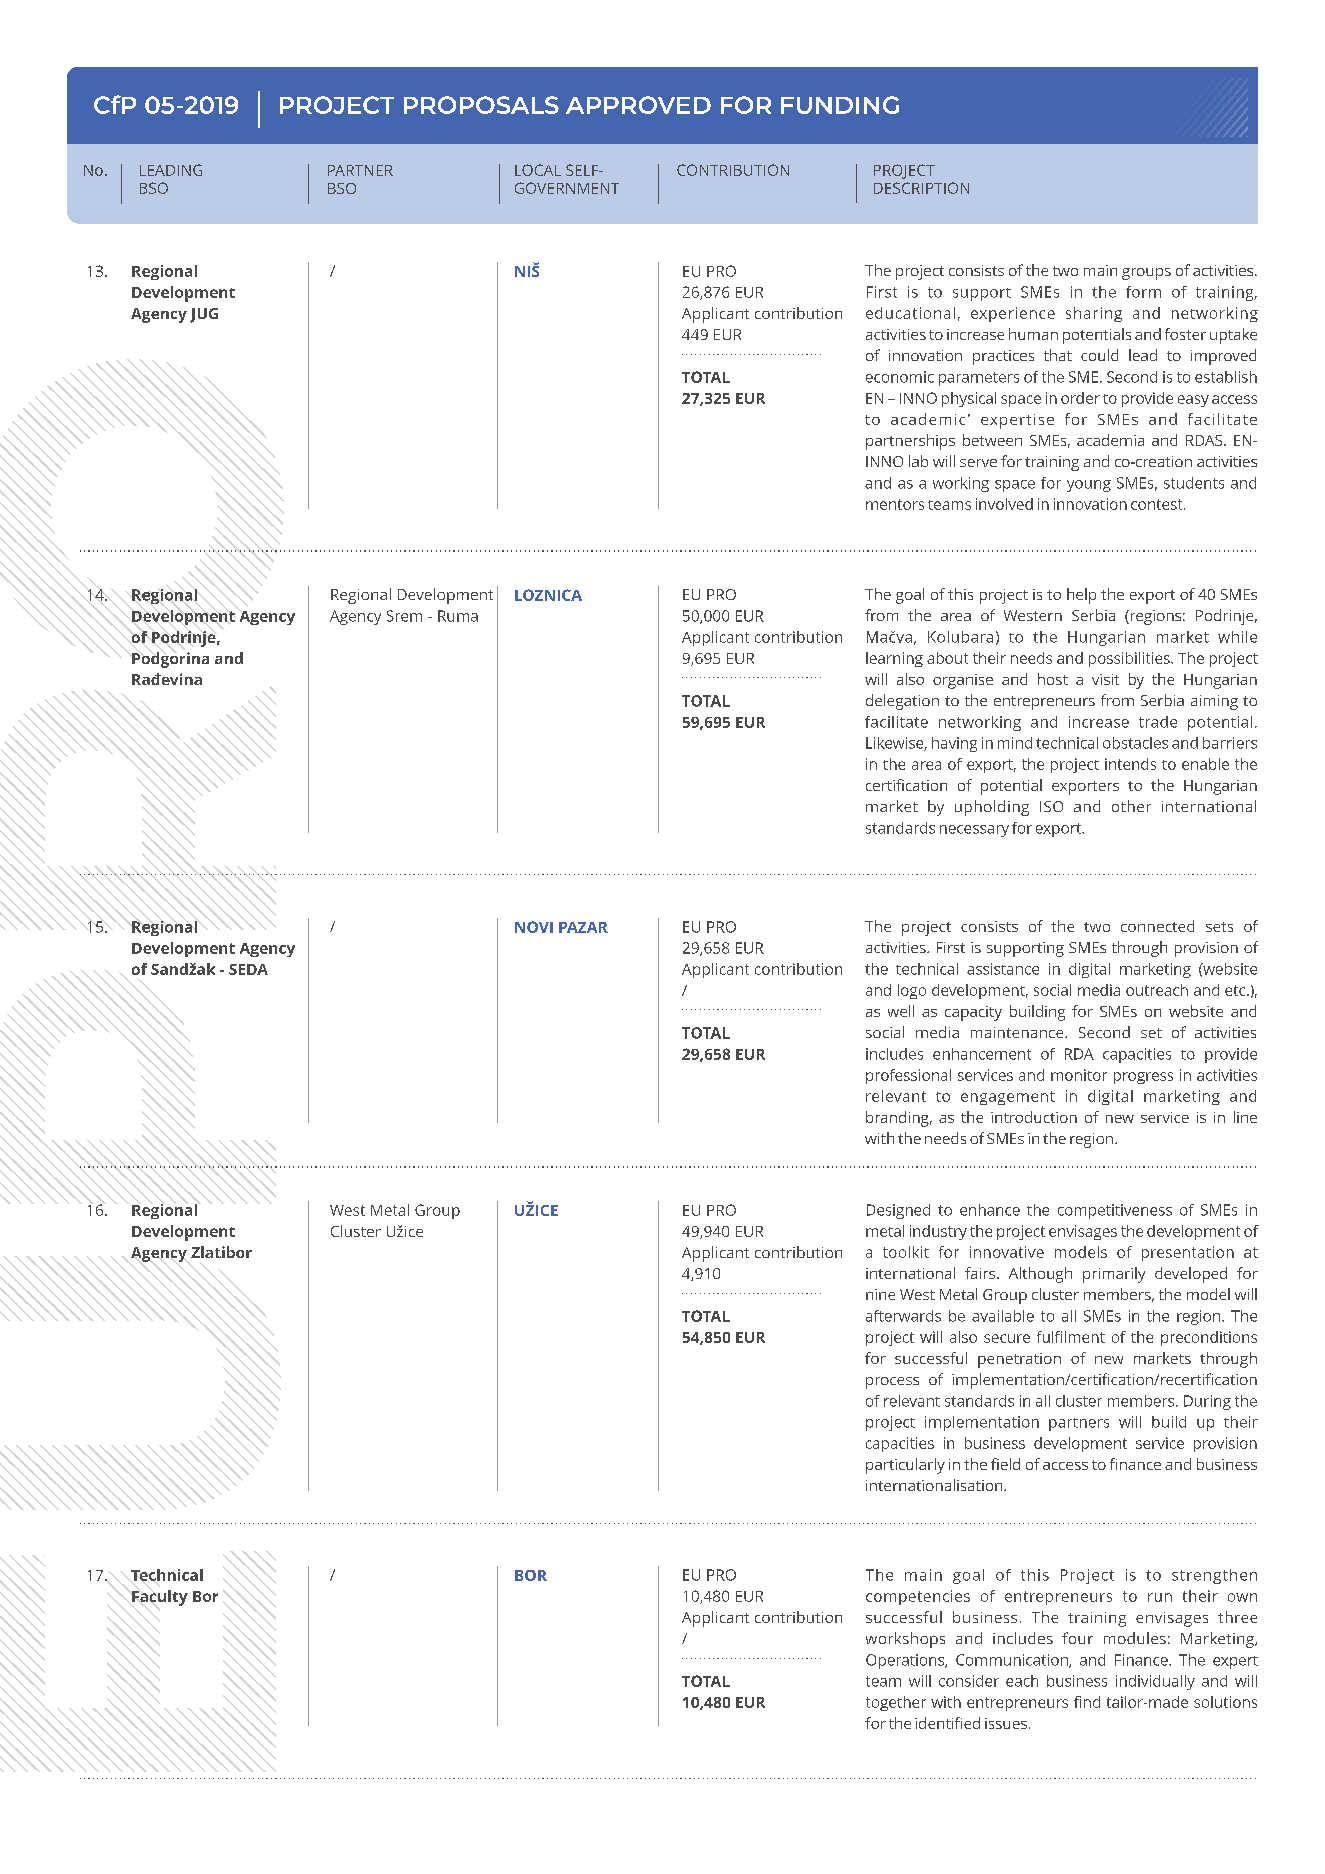 This screenshot has height=1874, width=1325. I want to click on logo, so click(912, 991).
